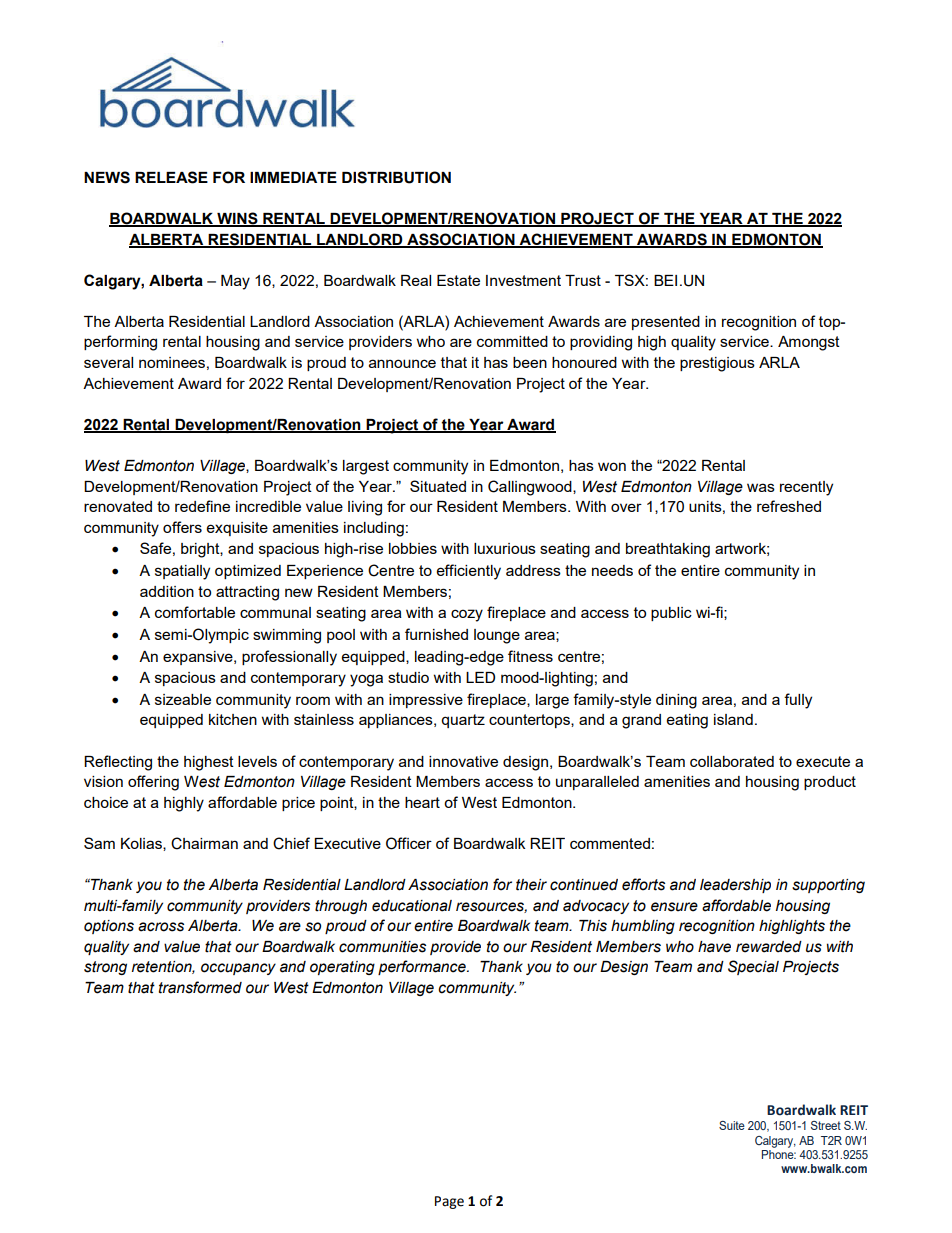 The height and width of the screenshot is (1233, 952). What do you see at coordinates (200, 987) in the screenshot?
I see `transformed` at bounding box center [200, 987].
